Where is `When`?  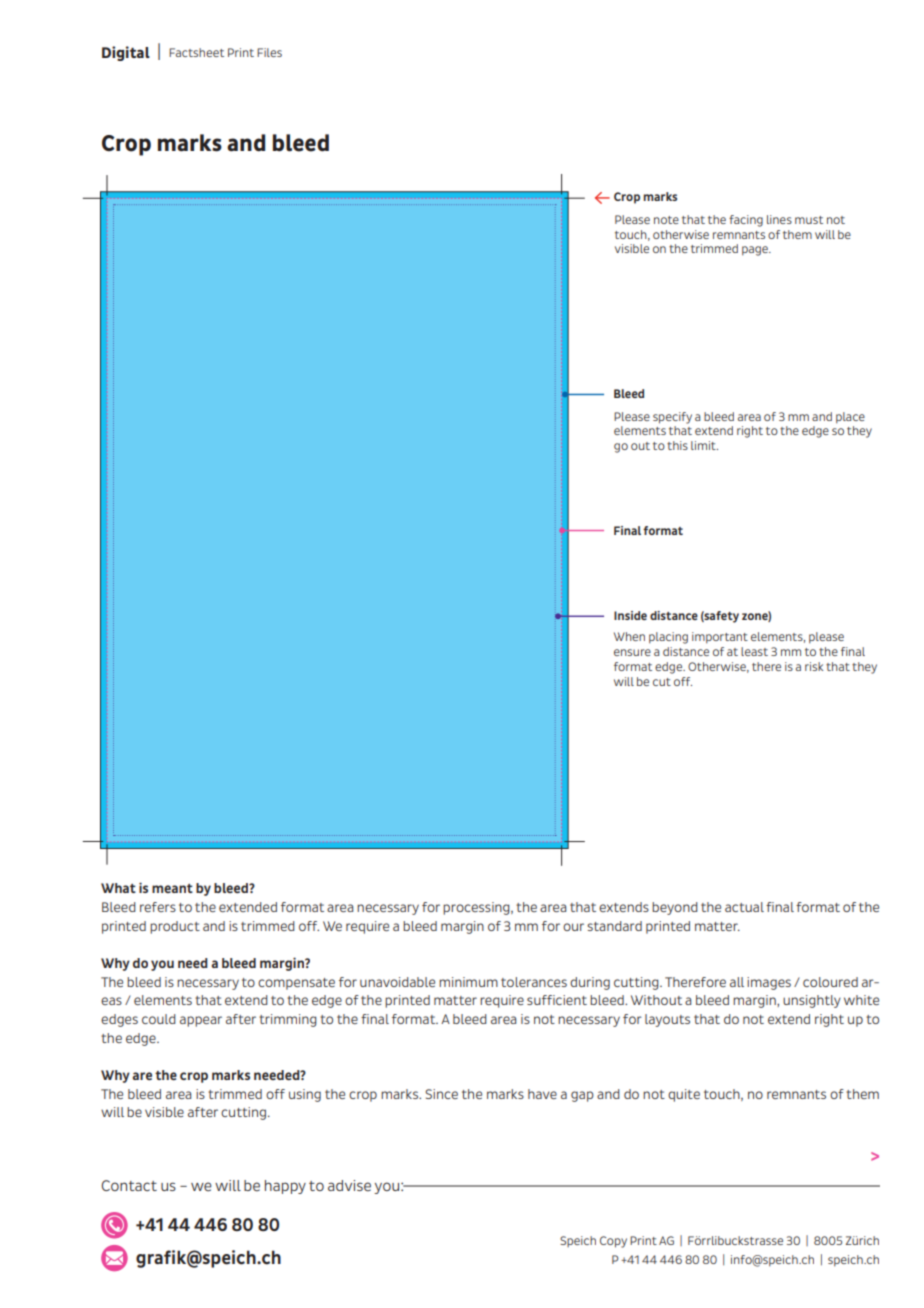
When is located at coordinates (629, 636).
